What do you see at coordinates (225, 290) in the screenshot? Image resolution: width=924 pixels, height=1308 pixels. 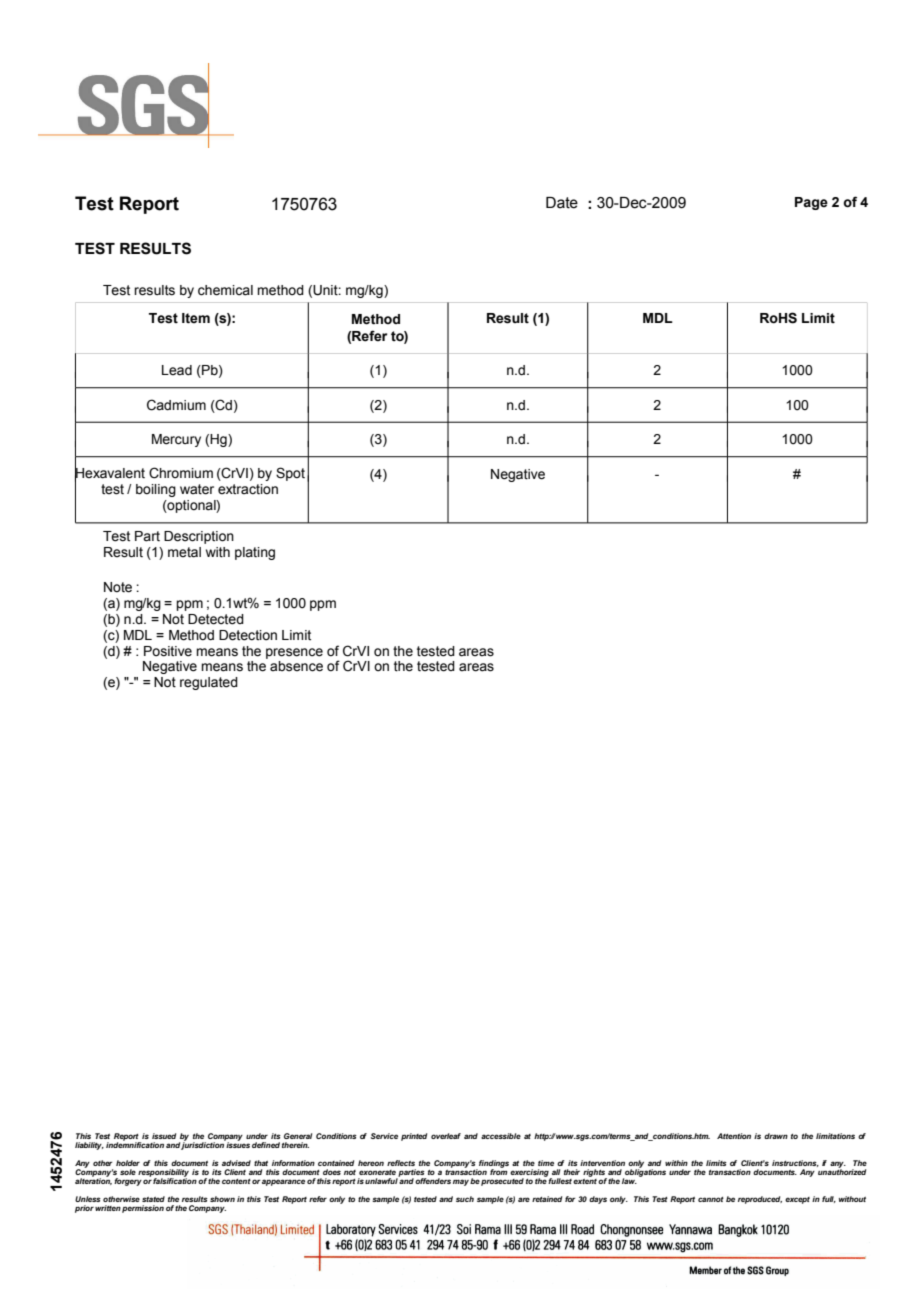 I see `chemical` at bounding box center [225, 290].
